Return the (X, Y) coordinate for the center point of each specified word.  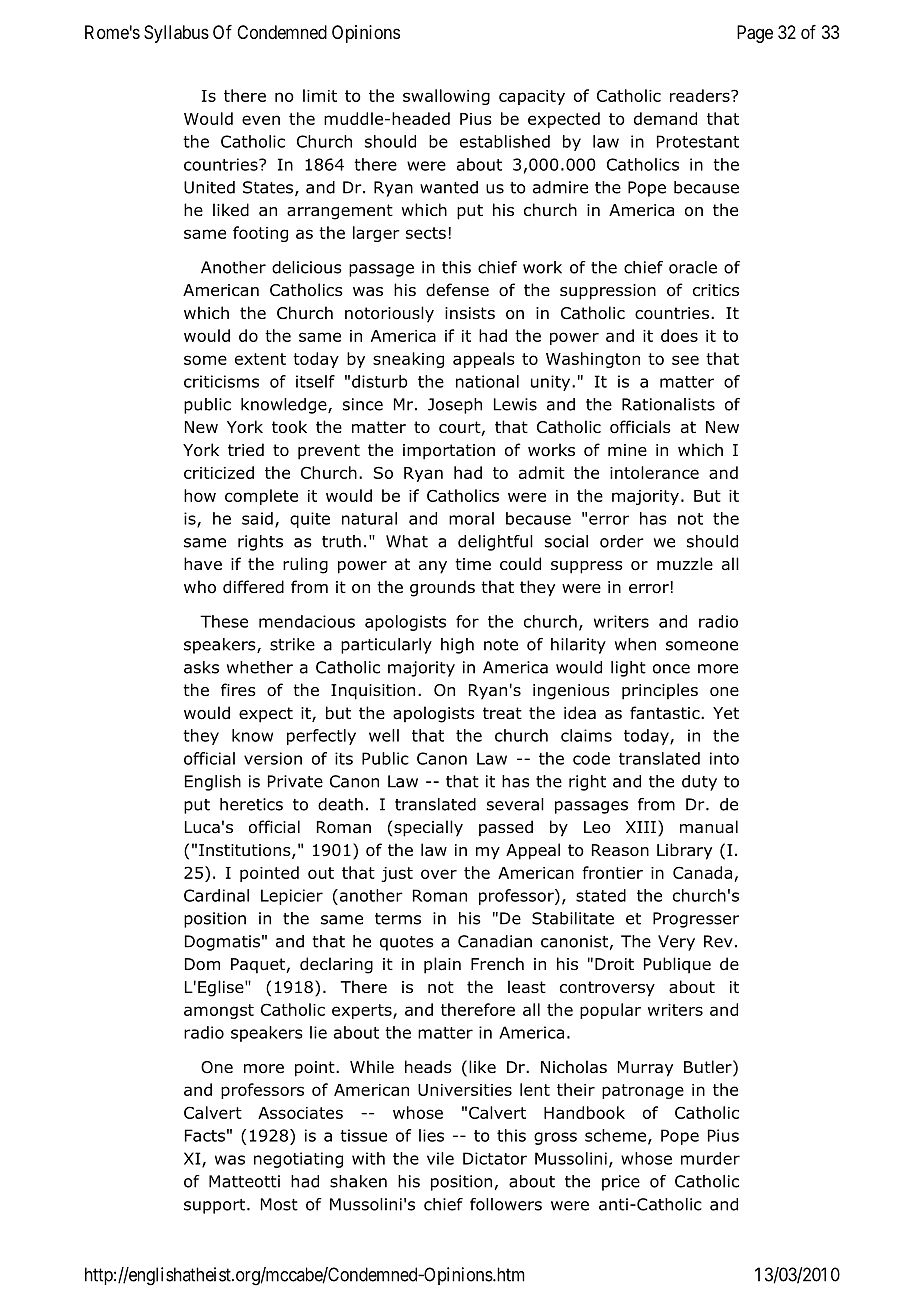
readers (701, 95)
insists (470, 313)
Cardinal (216, 895)
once (671, 669)
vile (440, 1158)
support (216, 1206)
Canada (702, 872)
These (224, 621)
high (457, 646)
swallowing (446, 97)
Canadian (495, 941)
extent (260, 359)
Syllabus (176, 34)
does (679, 335)
